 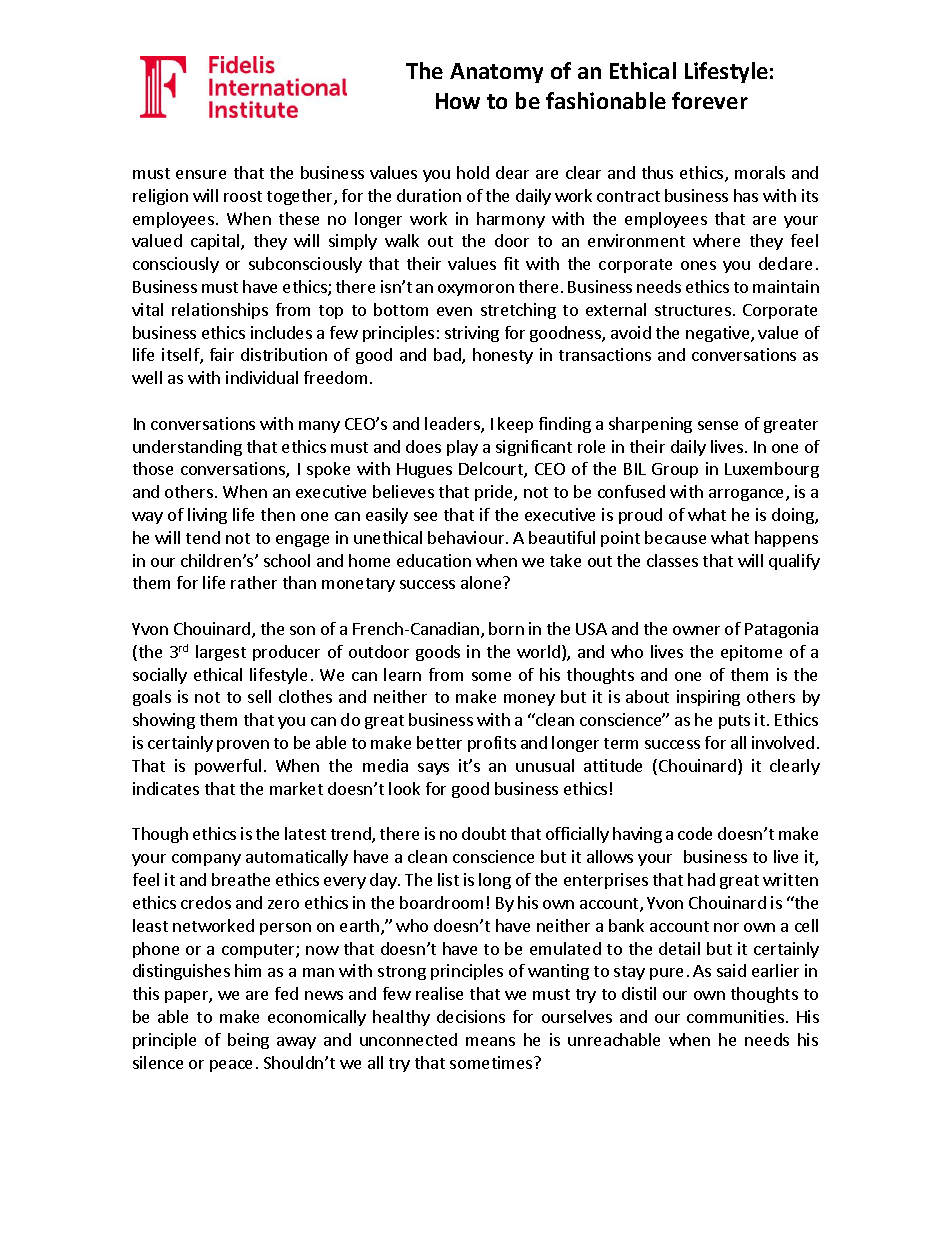 What do you see at coordinates (472, 334) in the image?
I see `striving` at bounding box center [472, 334].
